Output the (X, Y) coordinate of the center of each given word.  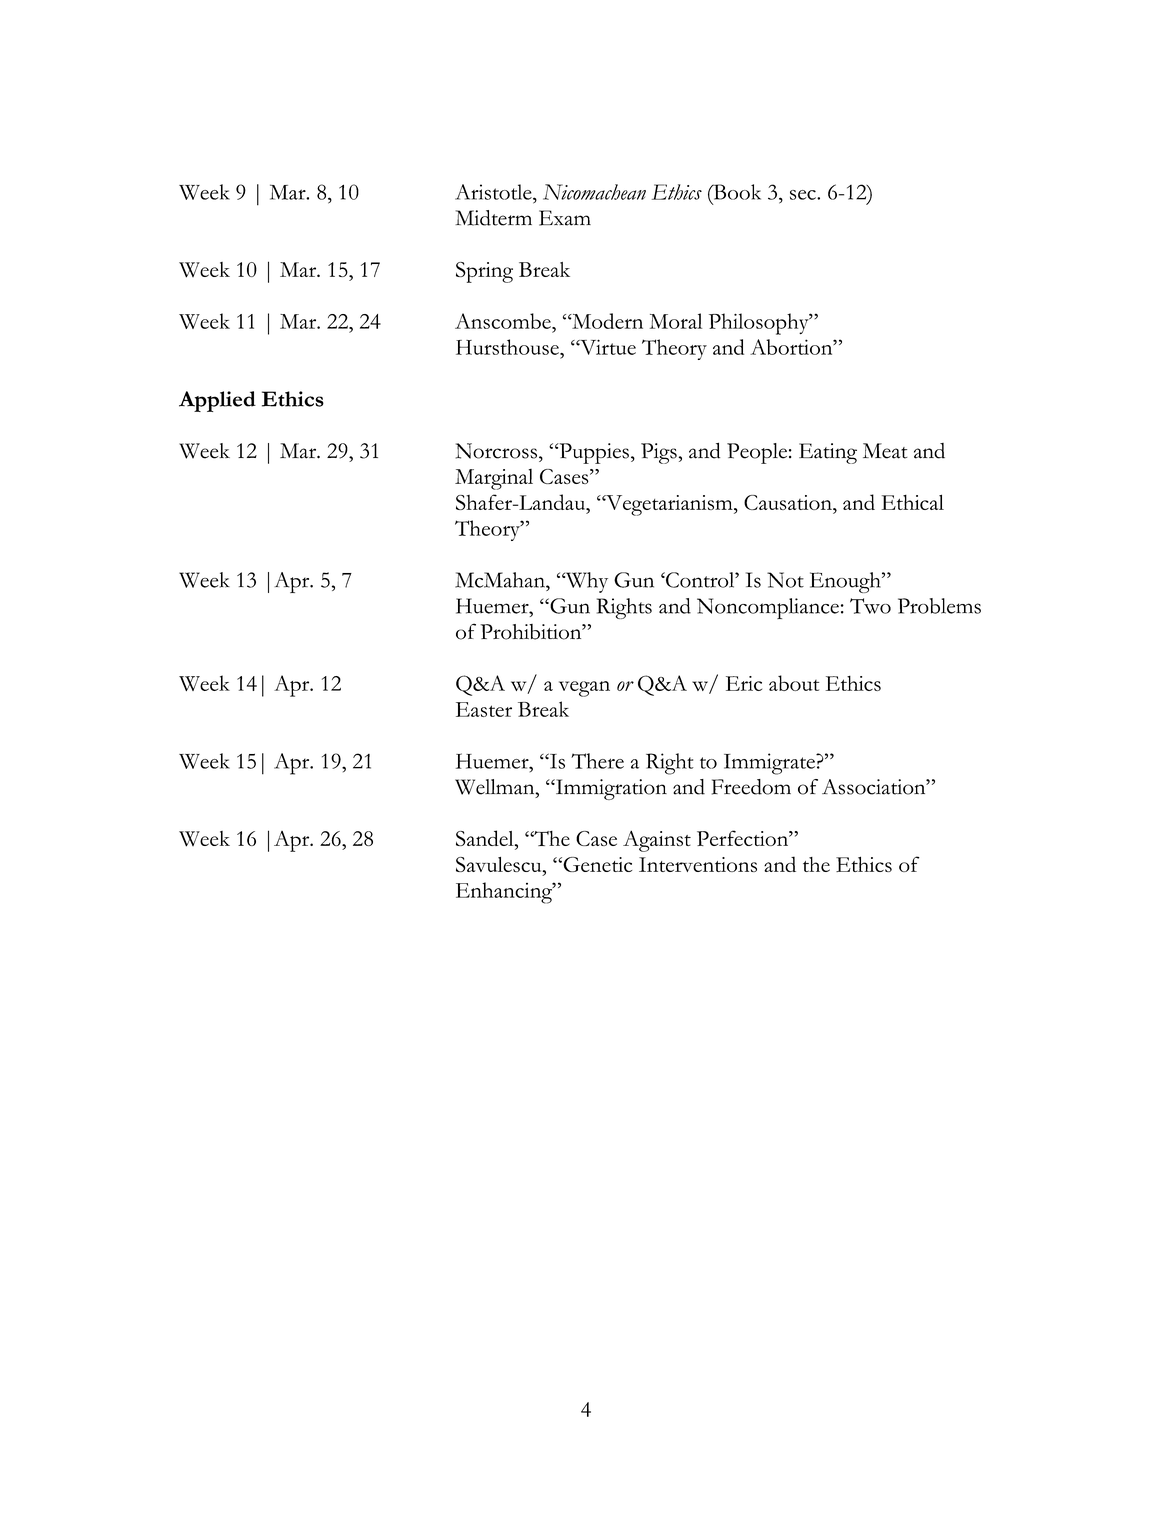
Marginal (494, 479)
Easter (484, 709)
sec (804, 195)
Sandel (486, 839)
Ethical (913, 502)
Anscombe (504, 321)
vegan (584, 689)
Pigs (660, 453)
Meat (885, 451)
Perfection (744, 838)
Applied (217, 401)
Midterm (493, 218)
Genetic (596, 864)
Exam (565, 218)
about (794, 683)
